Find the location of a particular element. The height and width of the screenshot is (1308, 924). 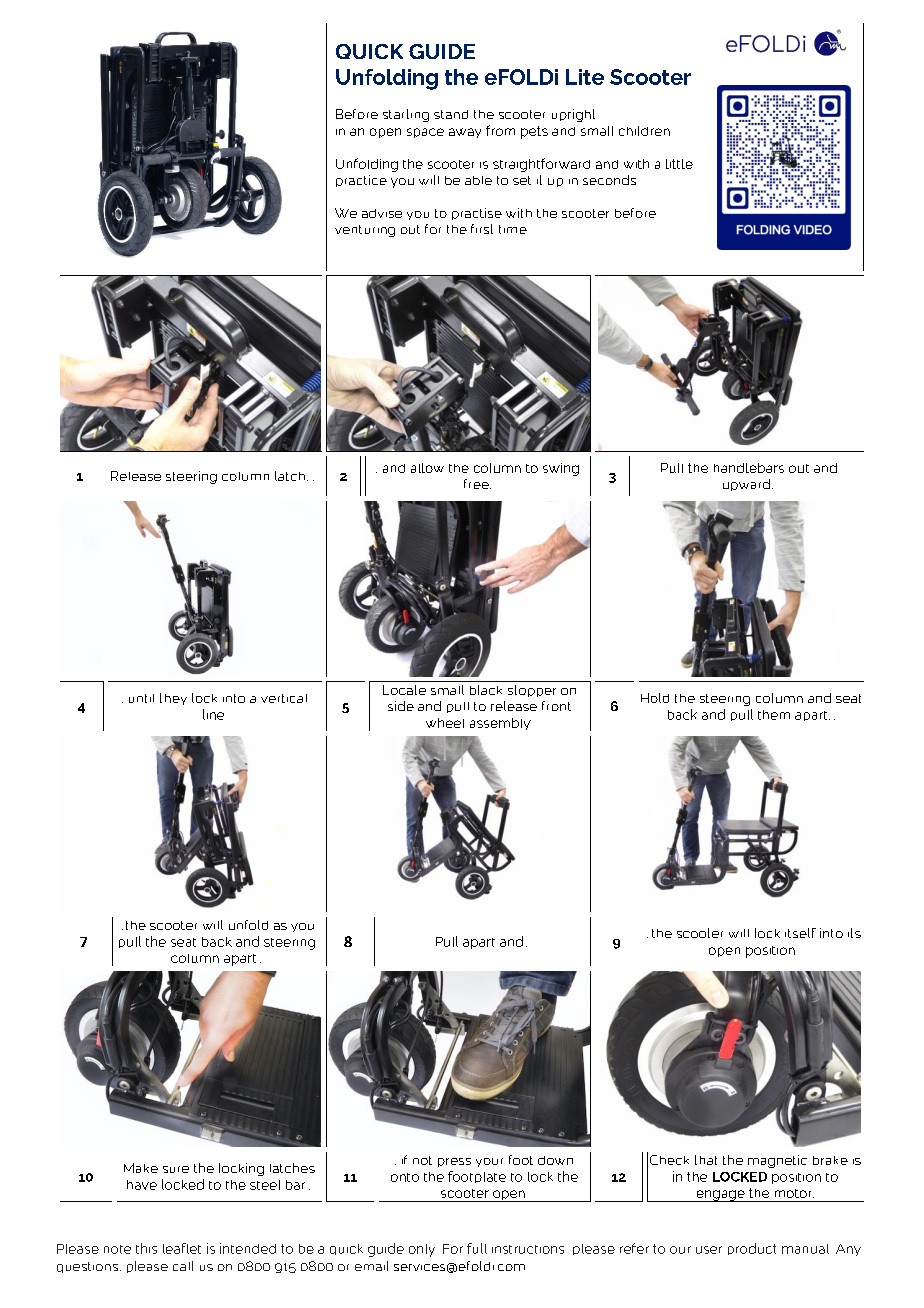

little is located at coordinates (679, 164).
